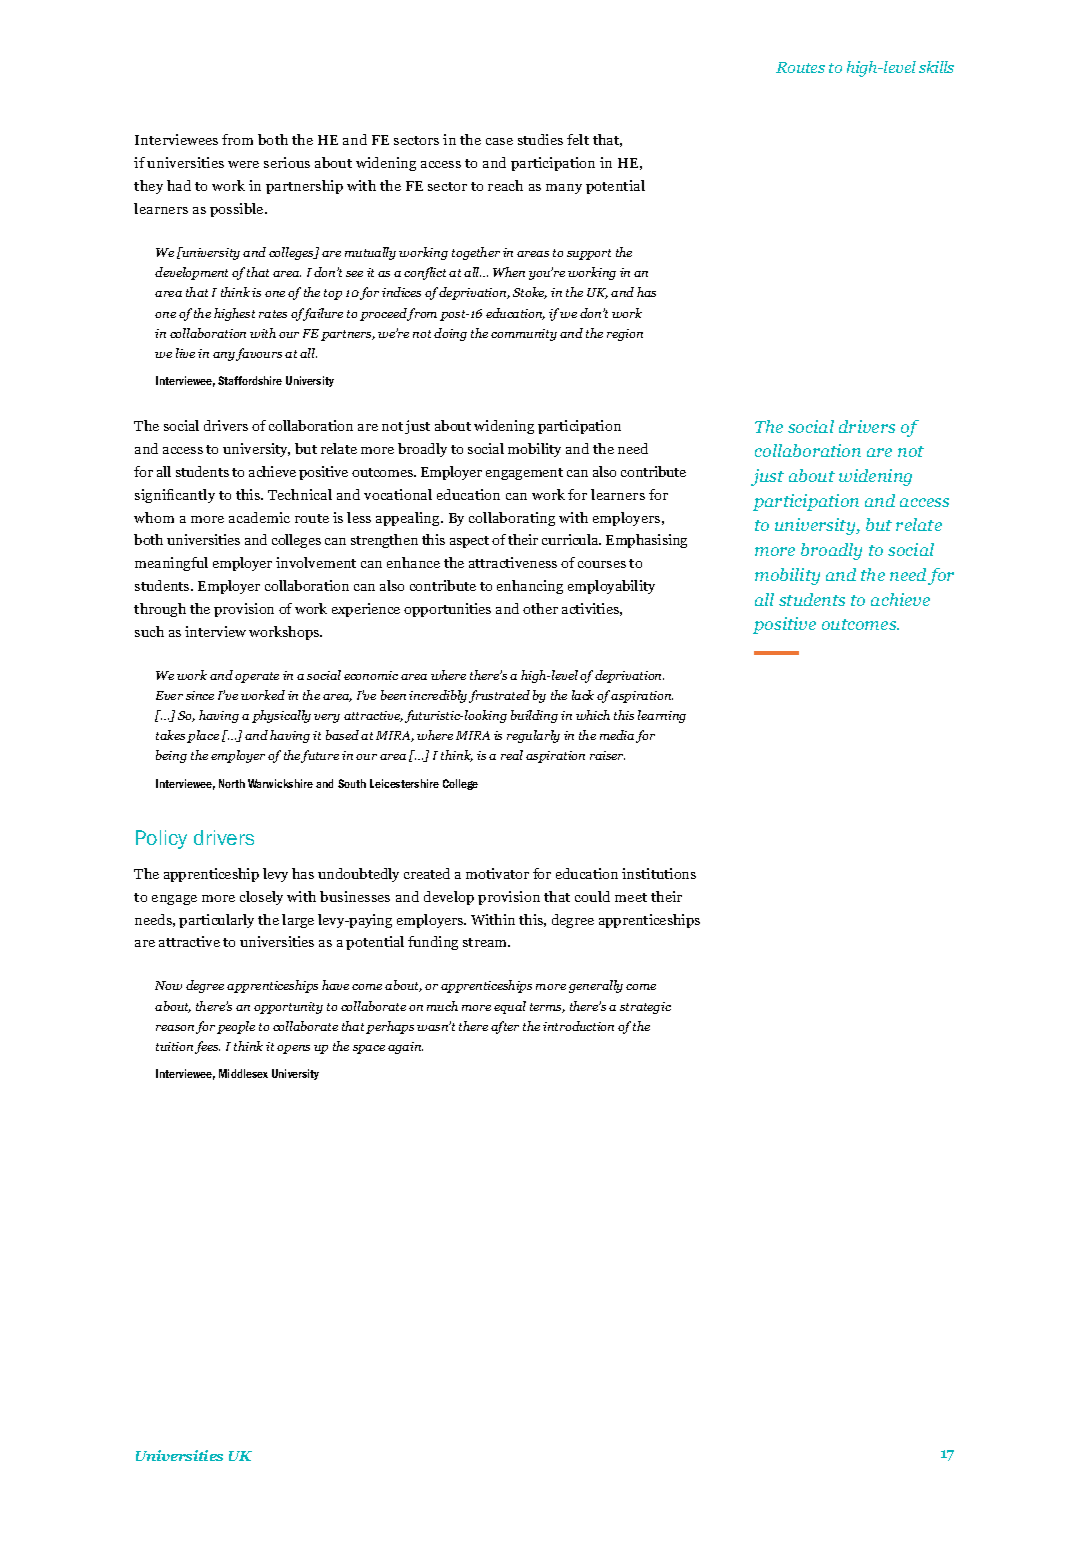 This image has width=1090, height=1541. Describe the element at coordinates (530, 587) in the image. I see `enhancing` at that location.
